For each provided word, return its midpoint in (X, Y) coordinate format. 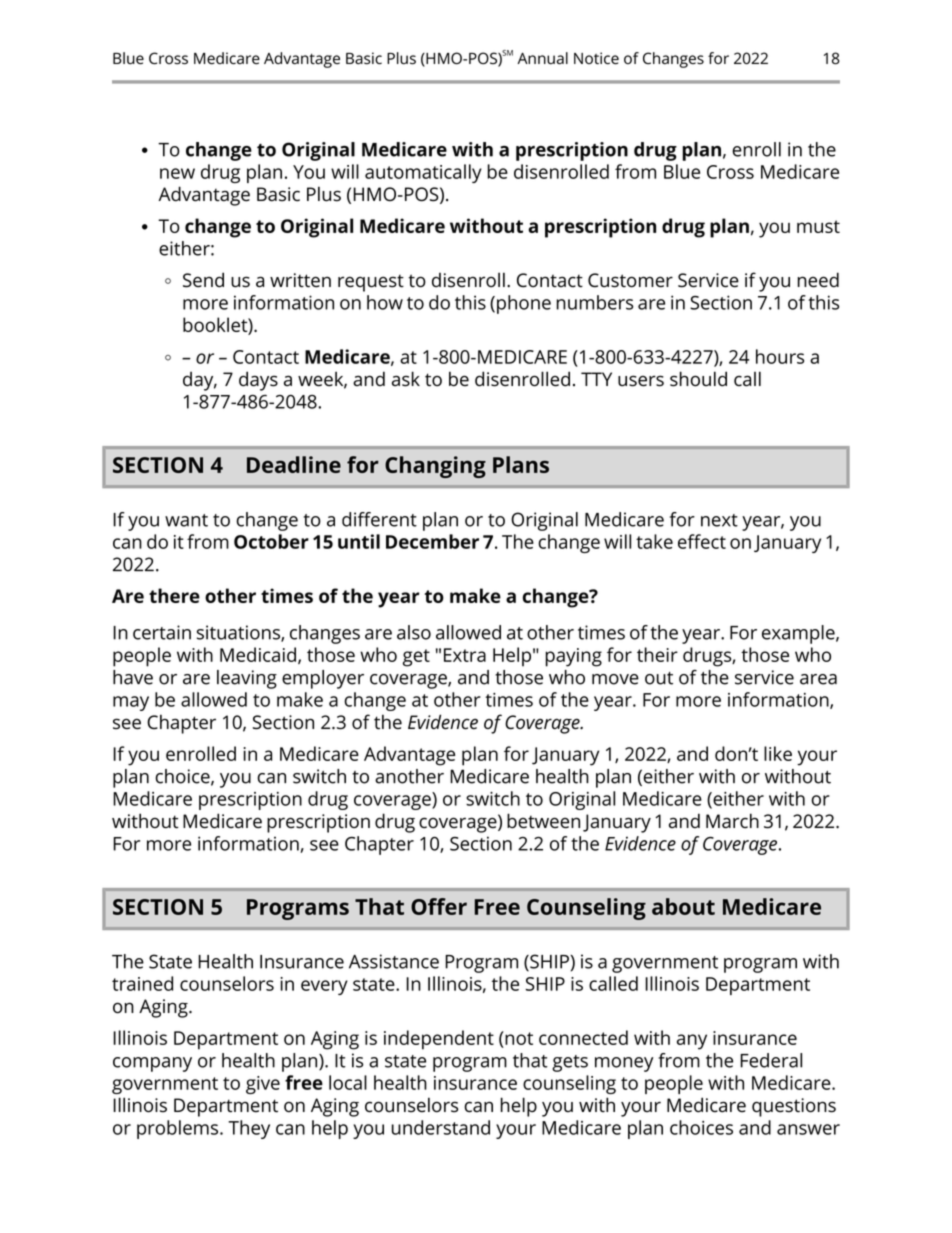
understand (441, 1127)
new (177, 173)
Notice (596, 58)
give (263, 1085)
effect (702, 541)
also (414, 632)
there (174, 595)
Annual (542, 58)
